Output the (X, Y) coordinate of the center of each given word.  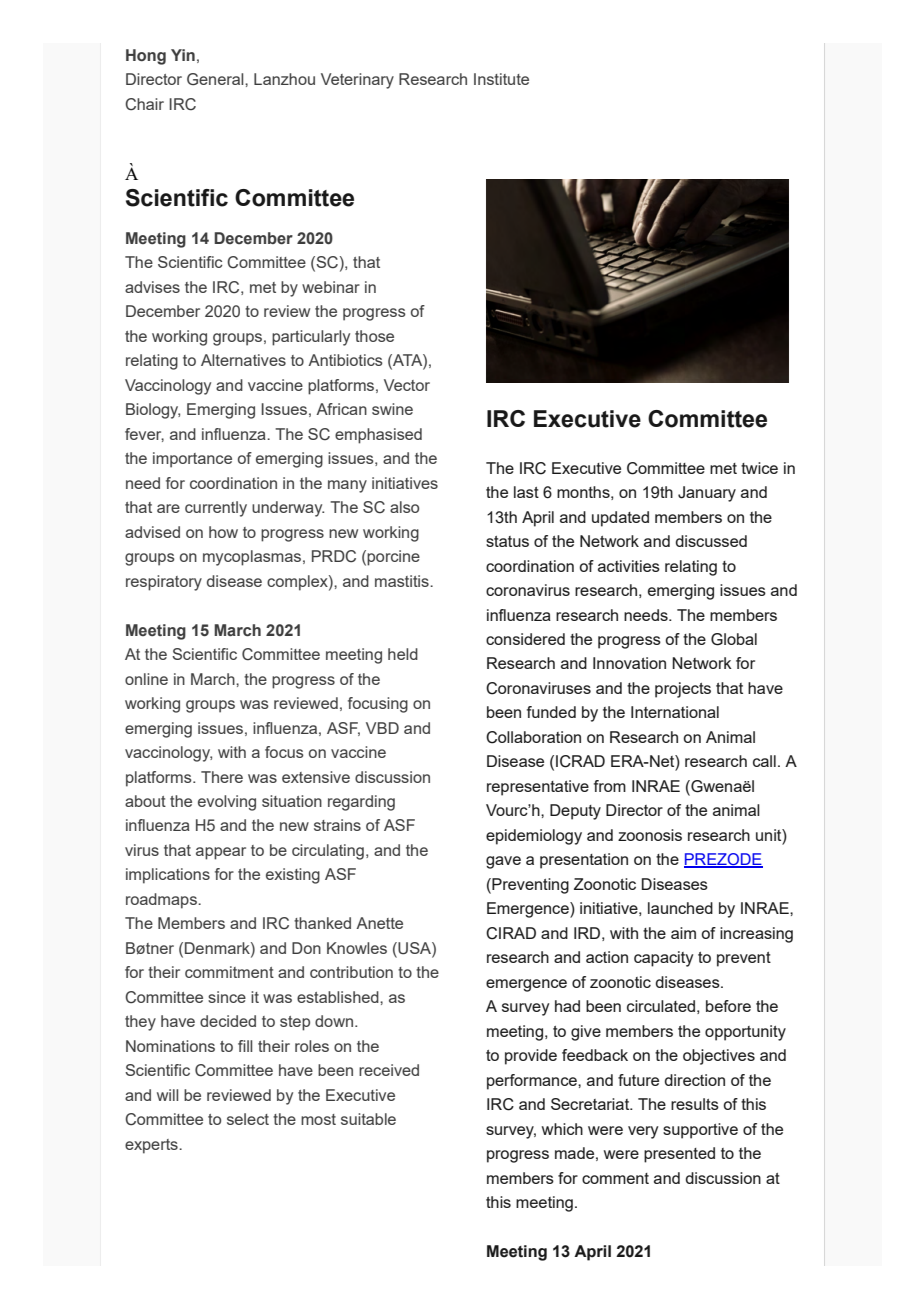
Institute (501, 79)
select (248, 1119)
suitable (368, 1119)
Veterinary (357, 81)
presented (679, 1155)
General (216, 79)
